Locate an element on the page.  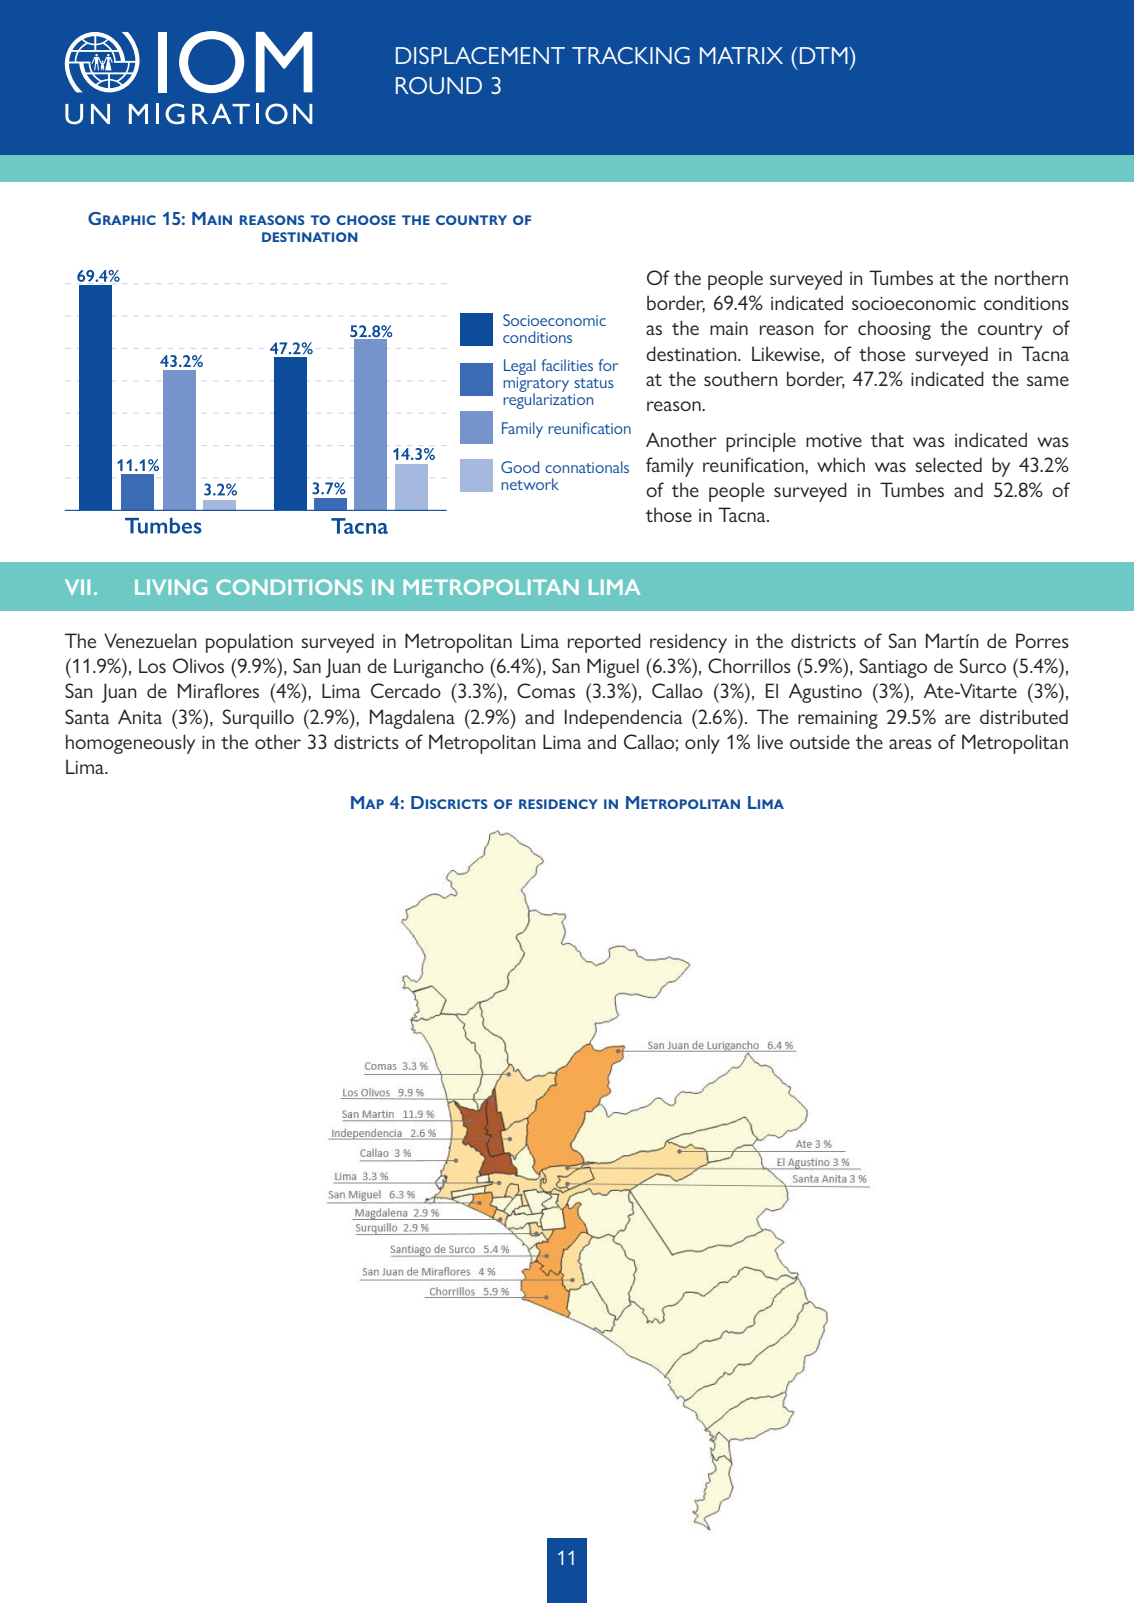
same is located at coordinates (1048, 381).
